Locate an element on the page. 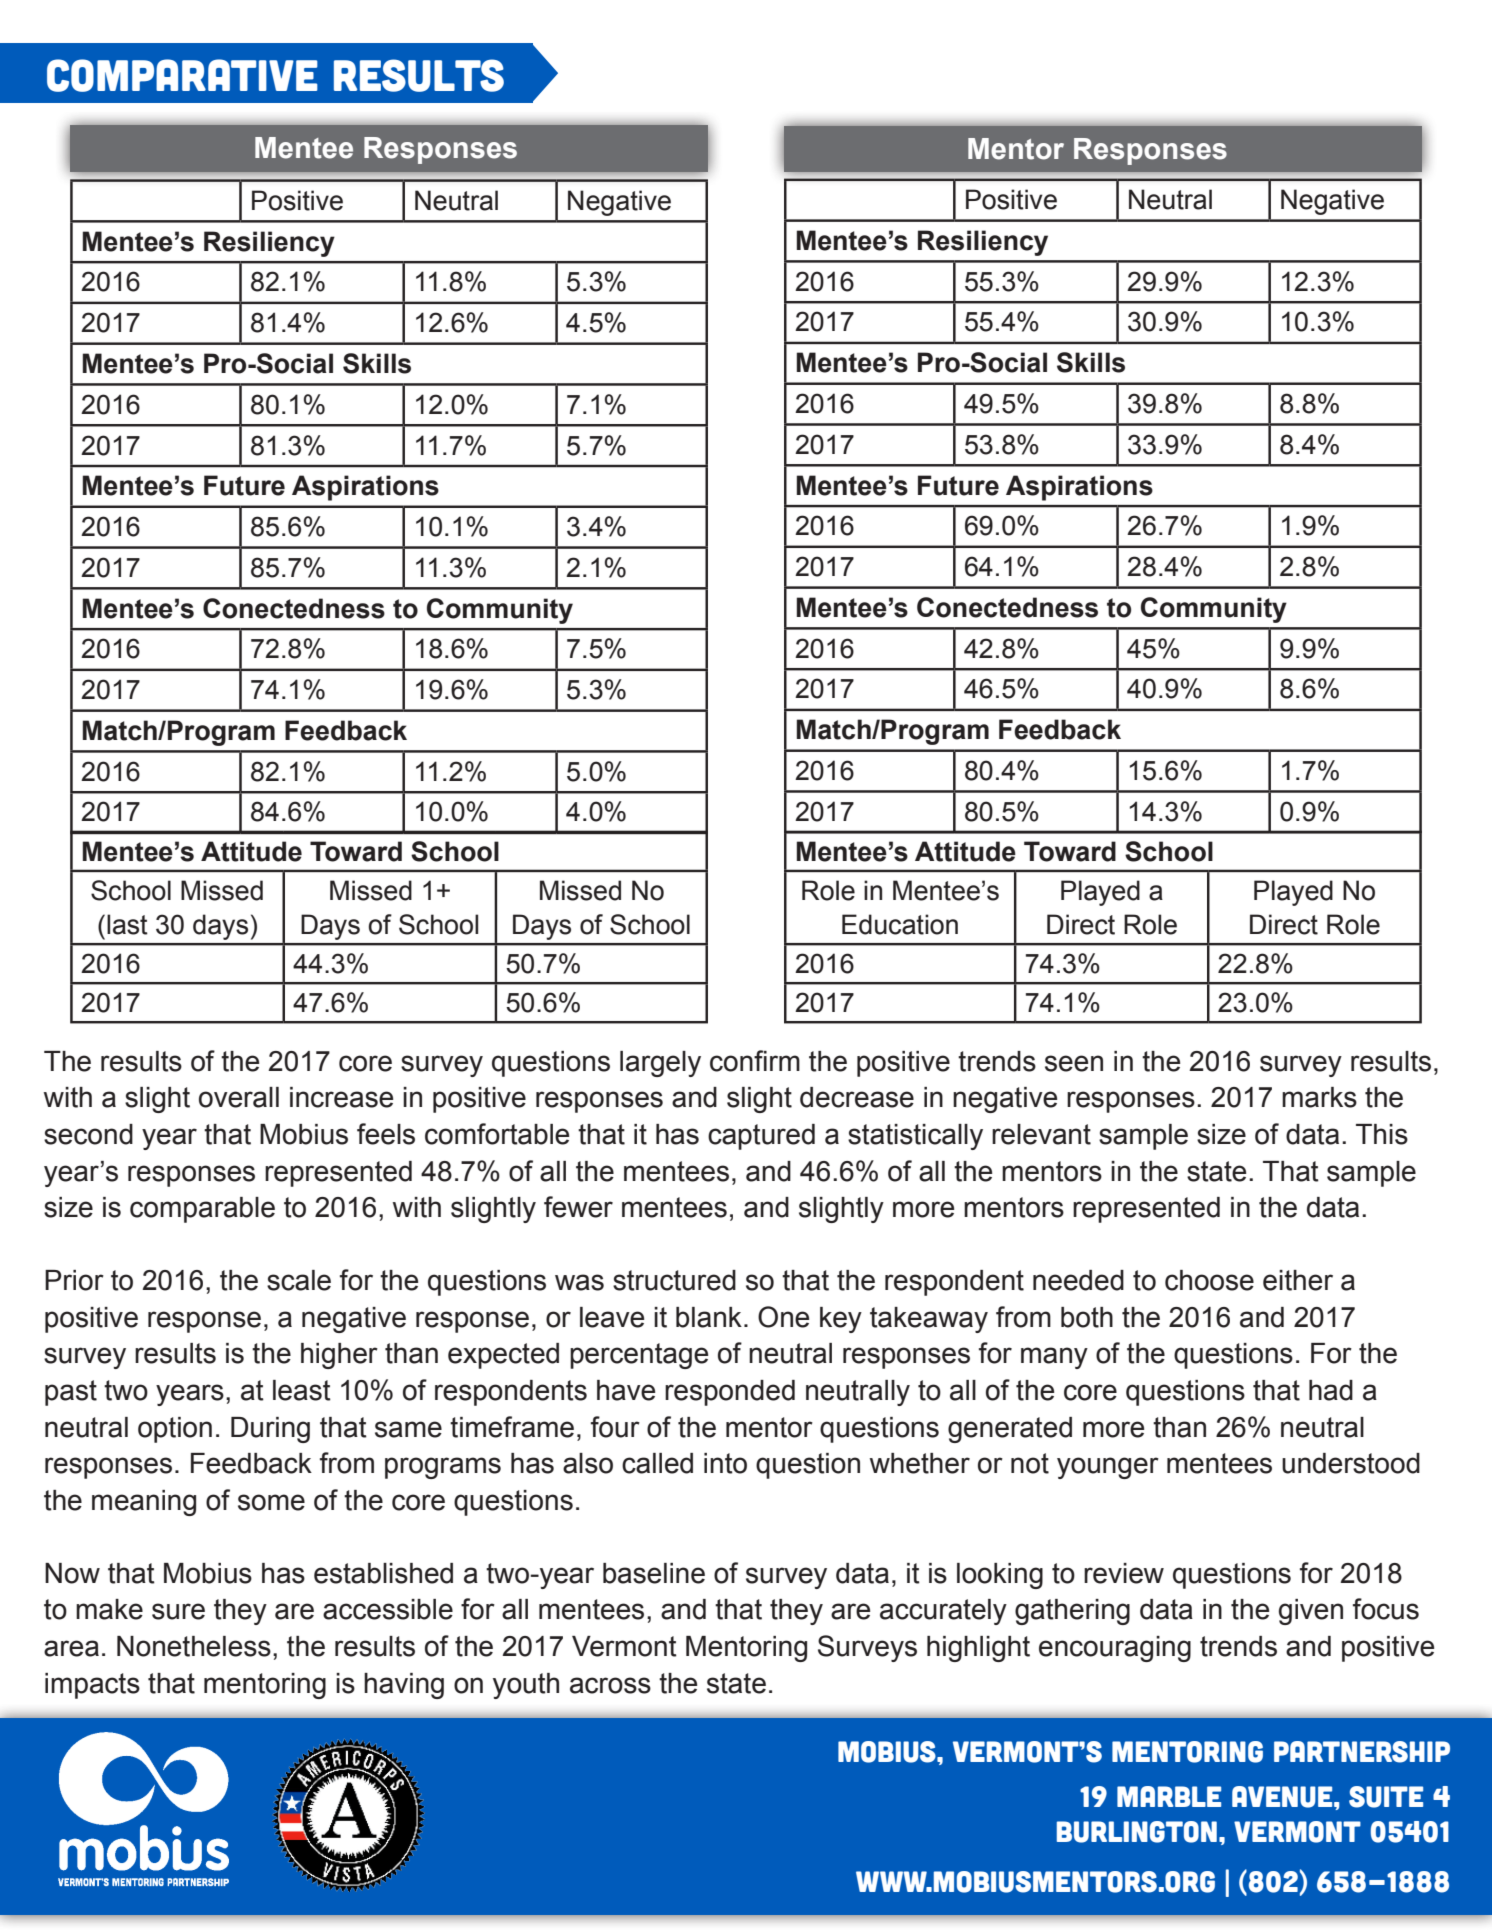  Education is located at coordinates (900, 924).
